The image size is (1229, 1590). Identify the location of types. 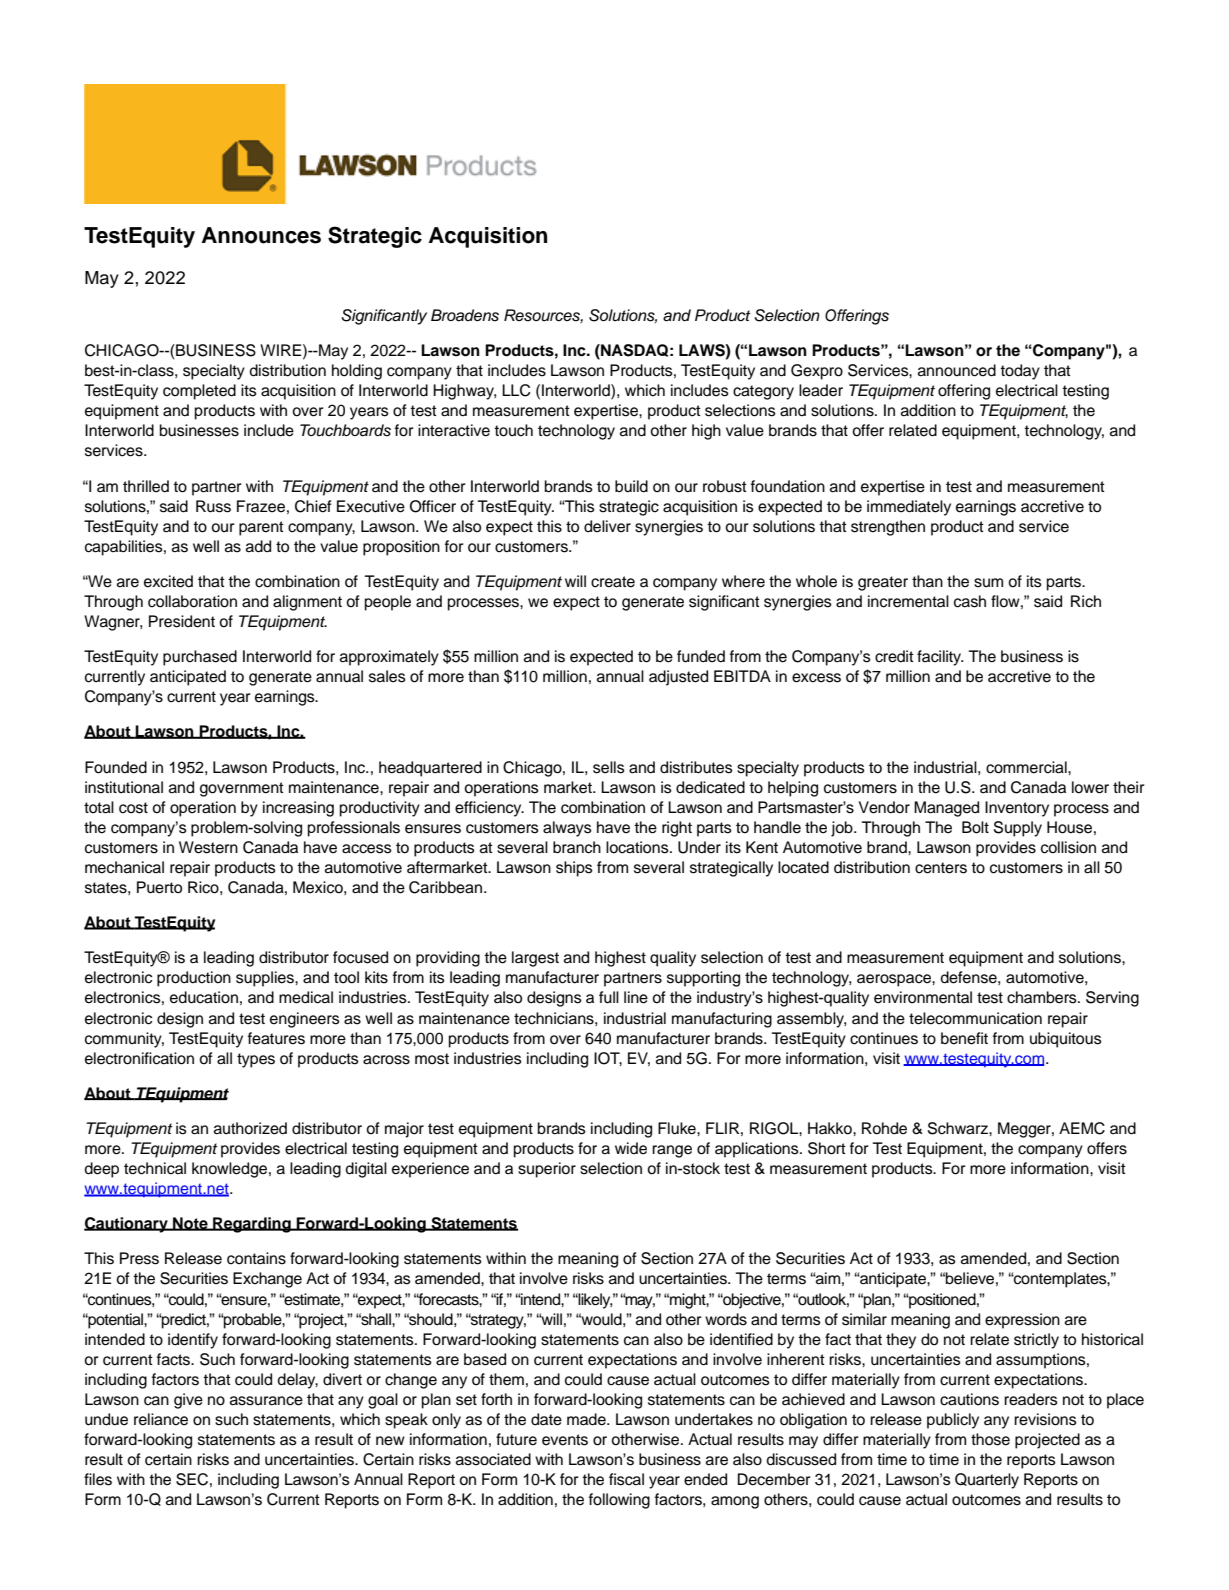
(256, 1060).
